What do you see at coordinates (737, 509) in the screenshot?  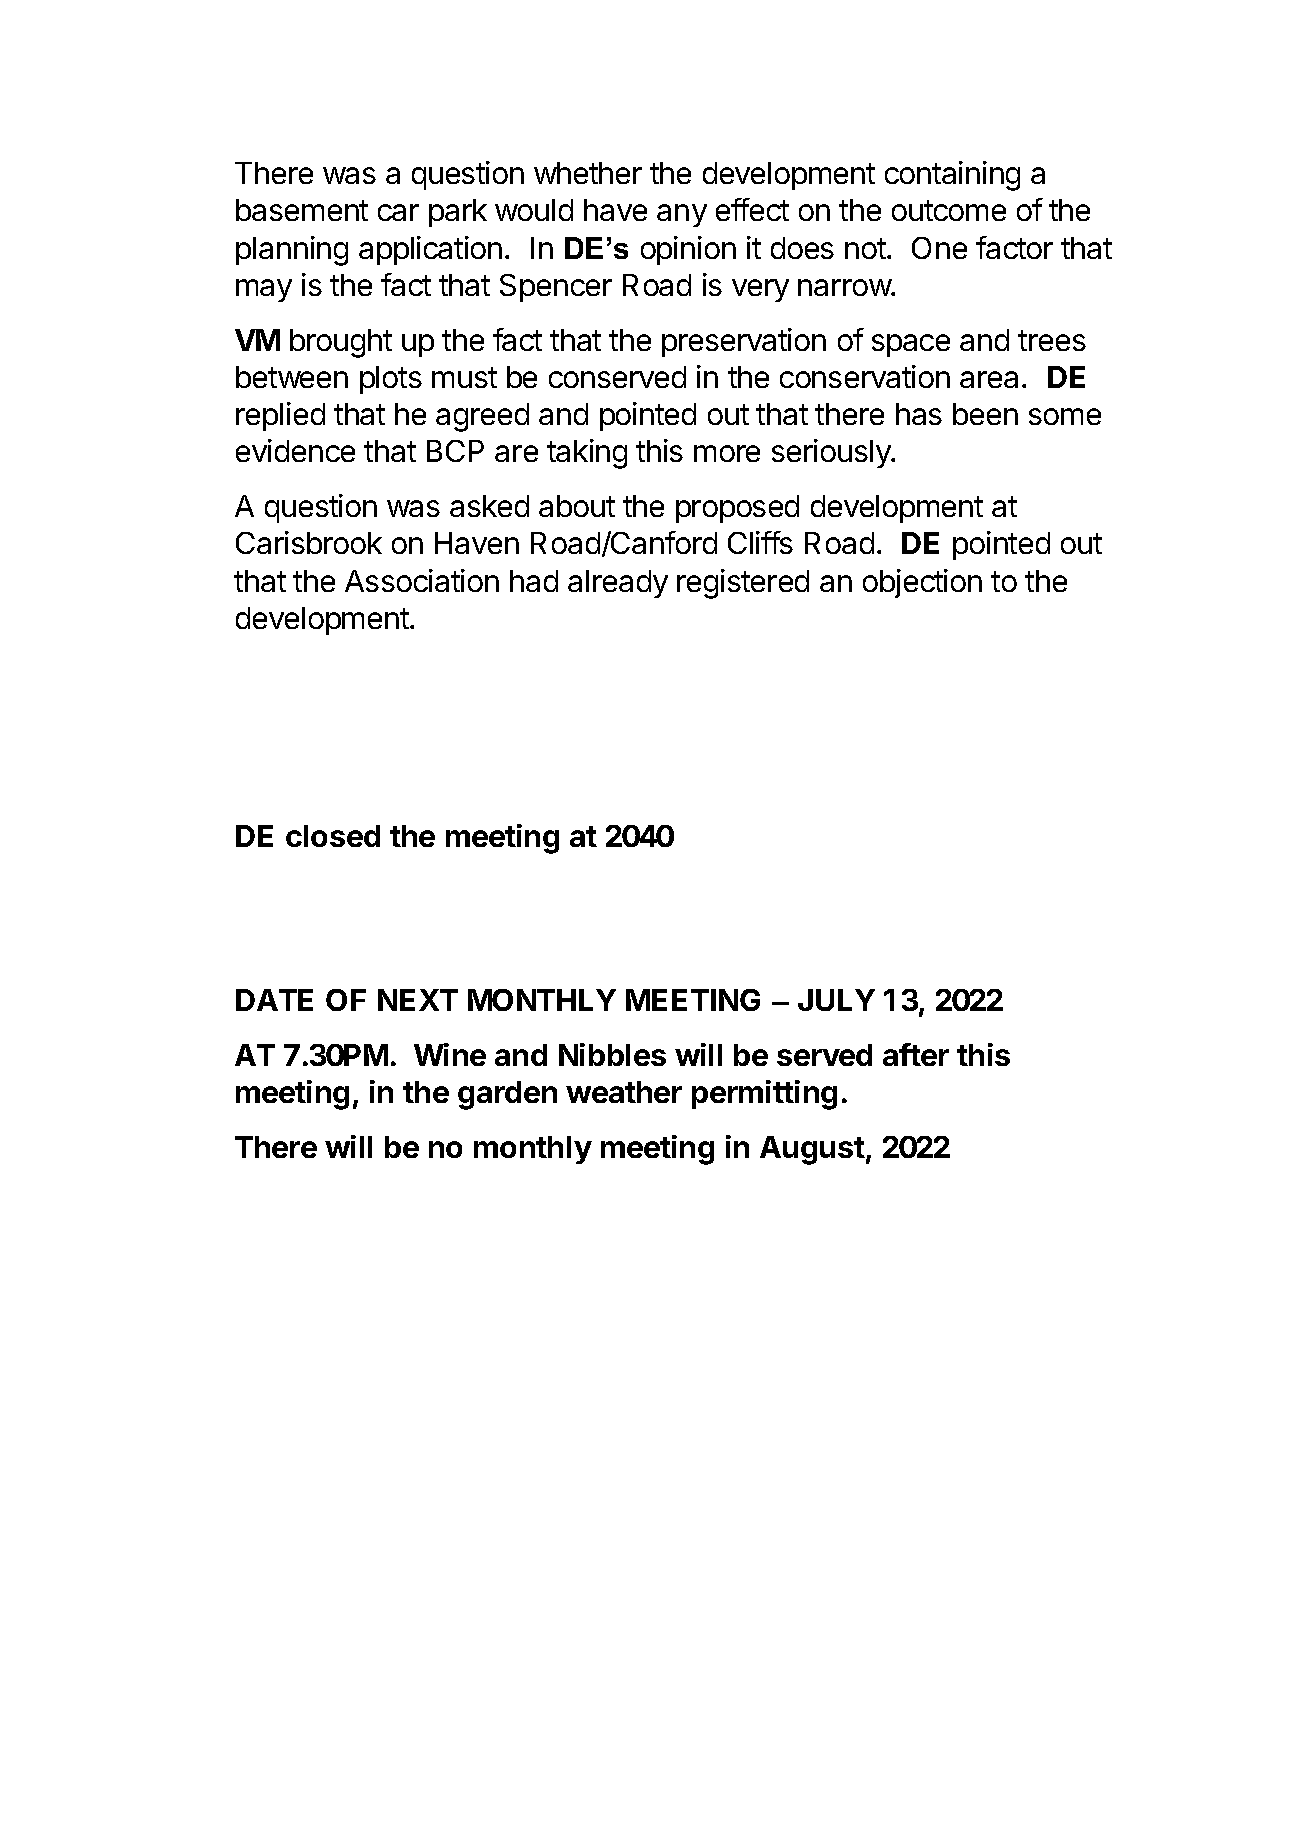 I see `proposed` at bounding box center [737, 509].
